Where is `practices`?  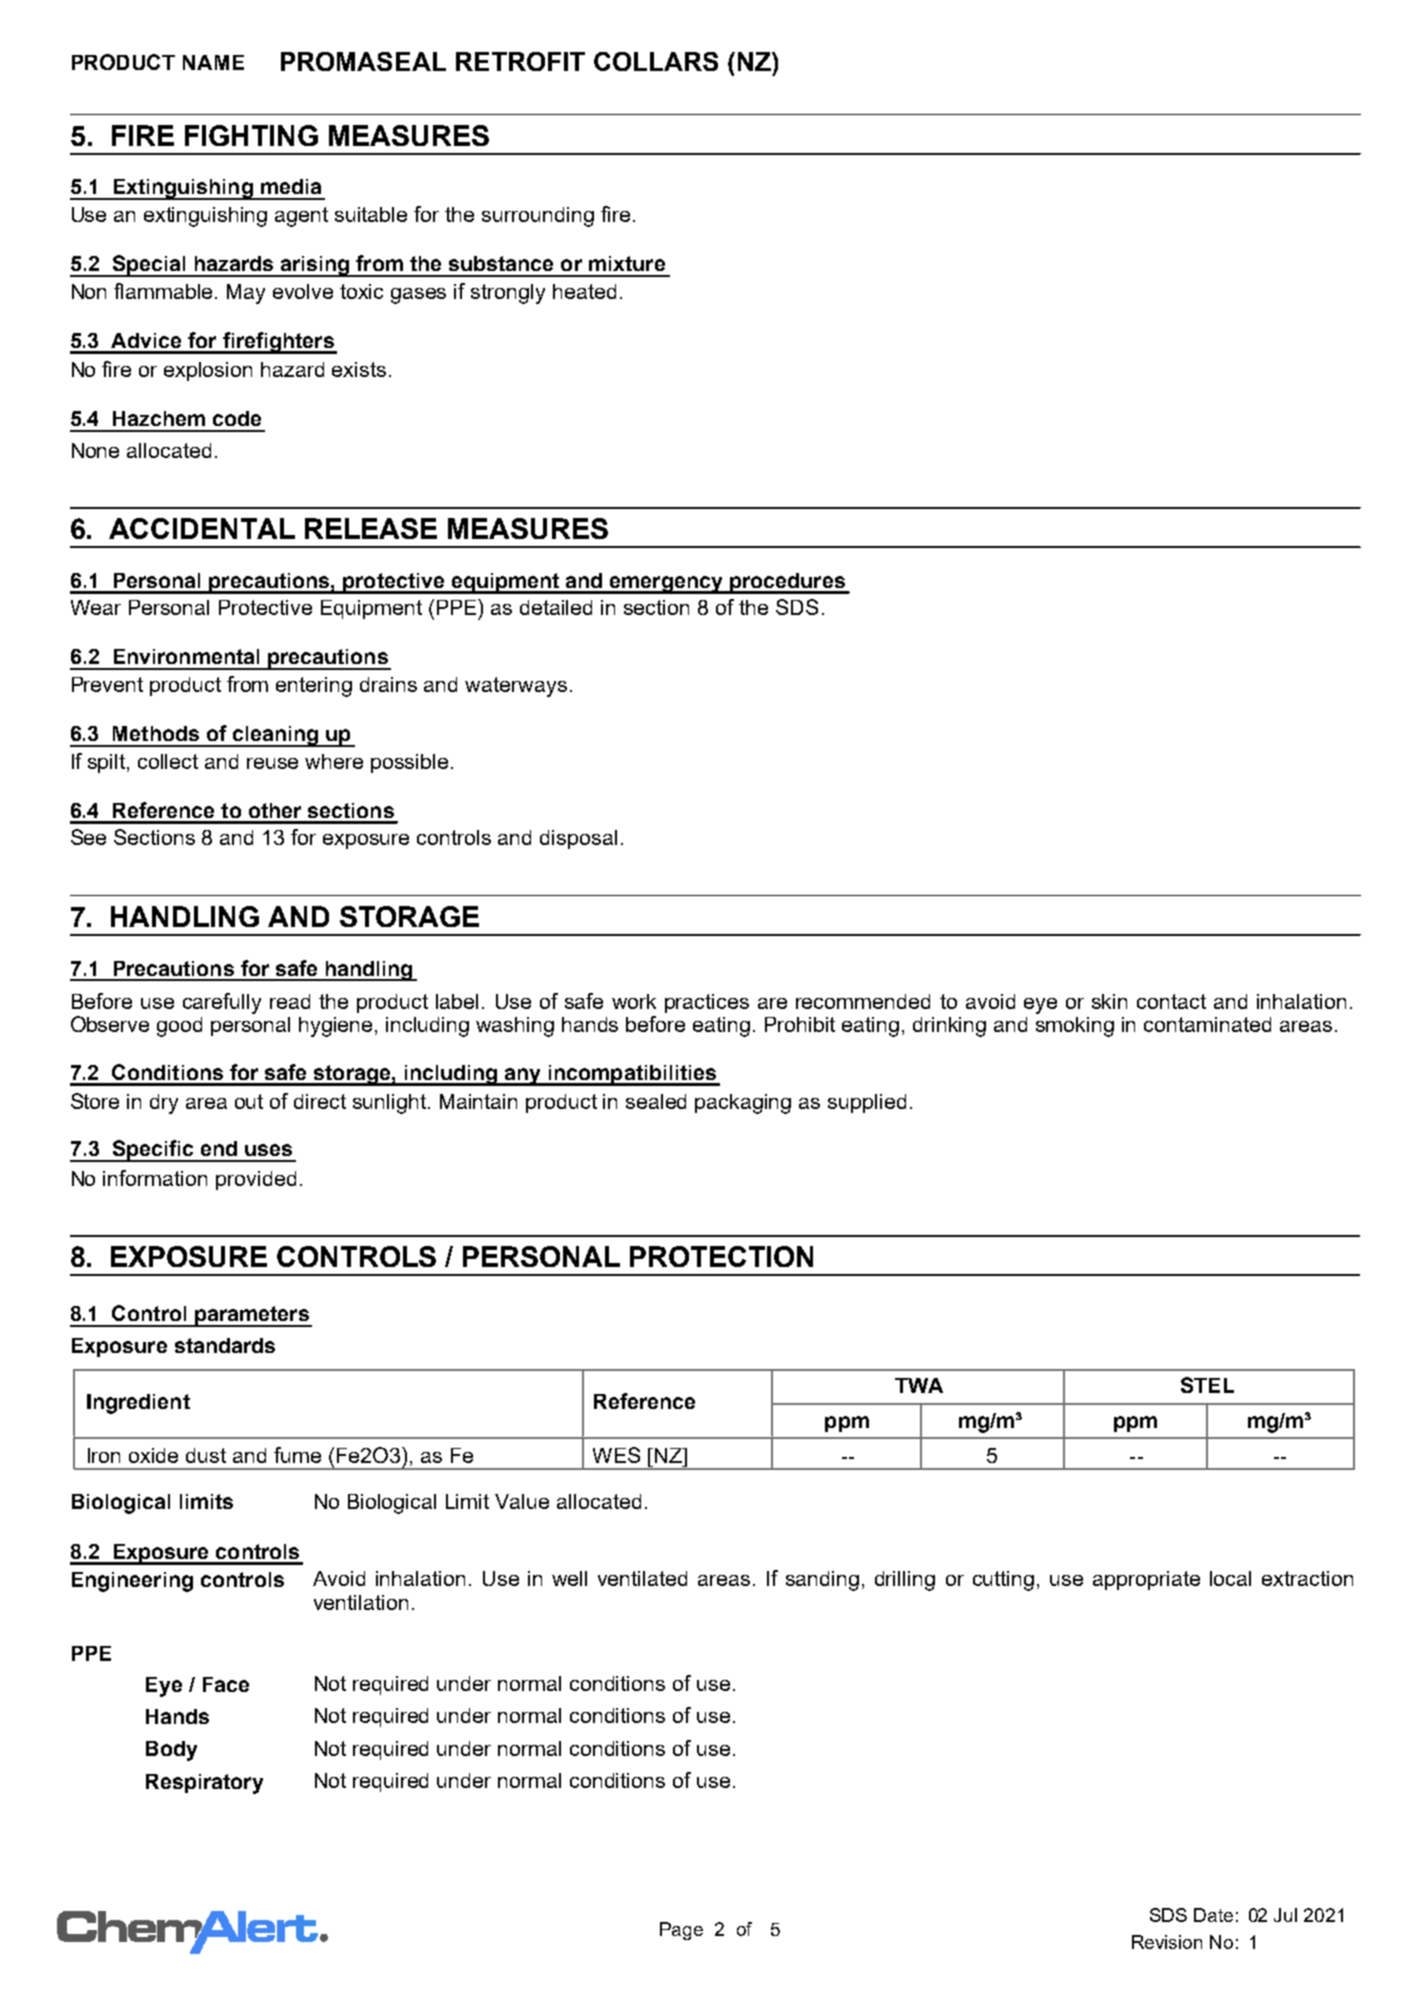
practices is located at coordinates (707, 1003).
